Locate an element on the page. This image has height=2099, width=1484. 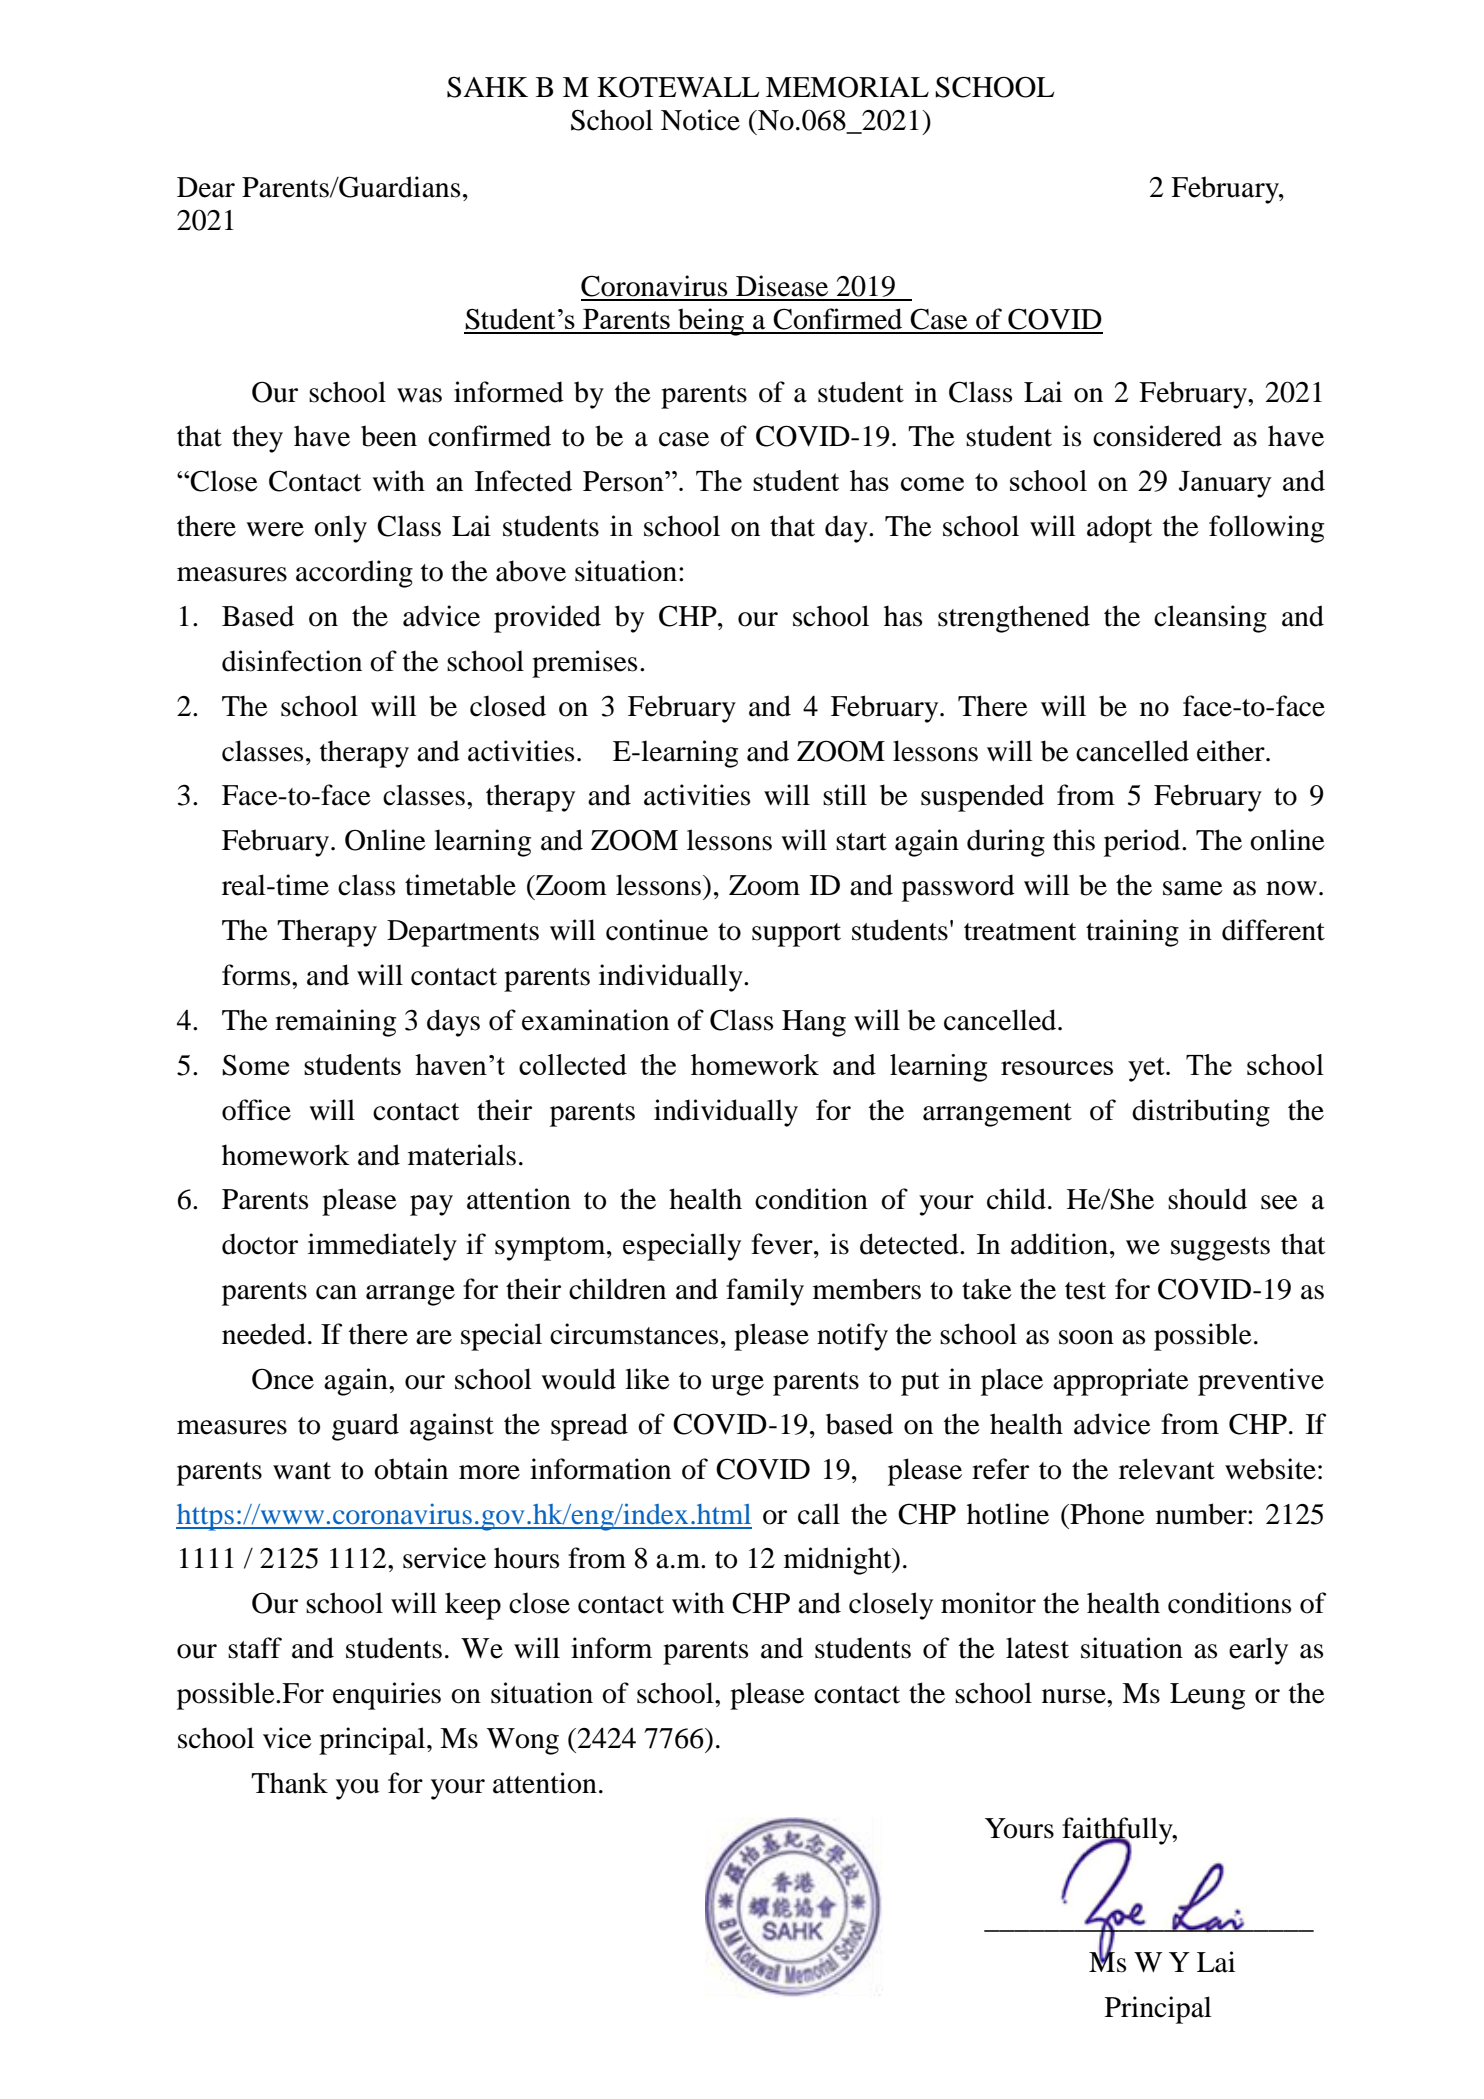
Notice is located at coordinates (700, 120).
